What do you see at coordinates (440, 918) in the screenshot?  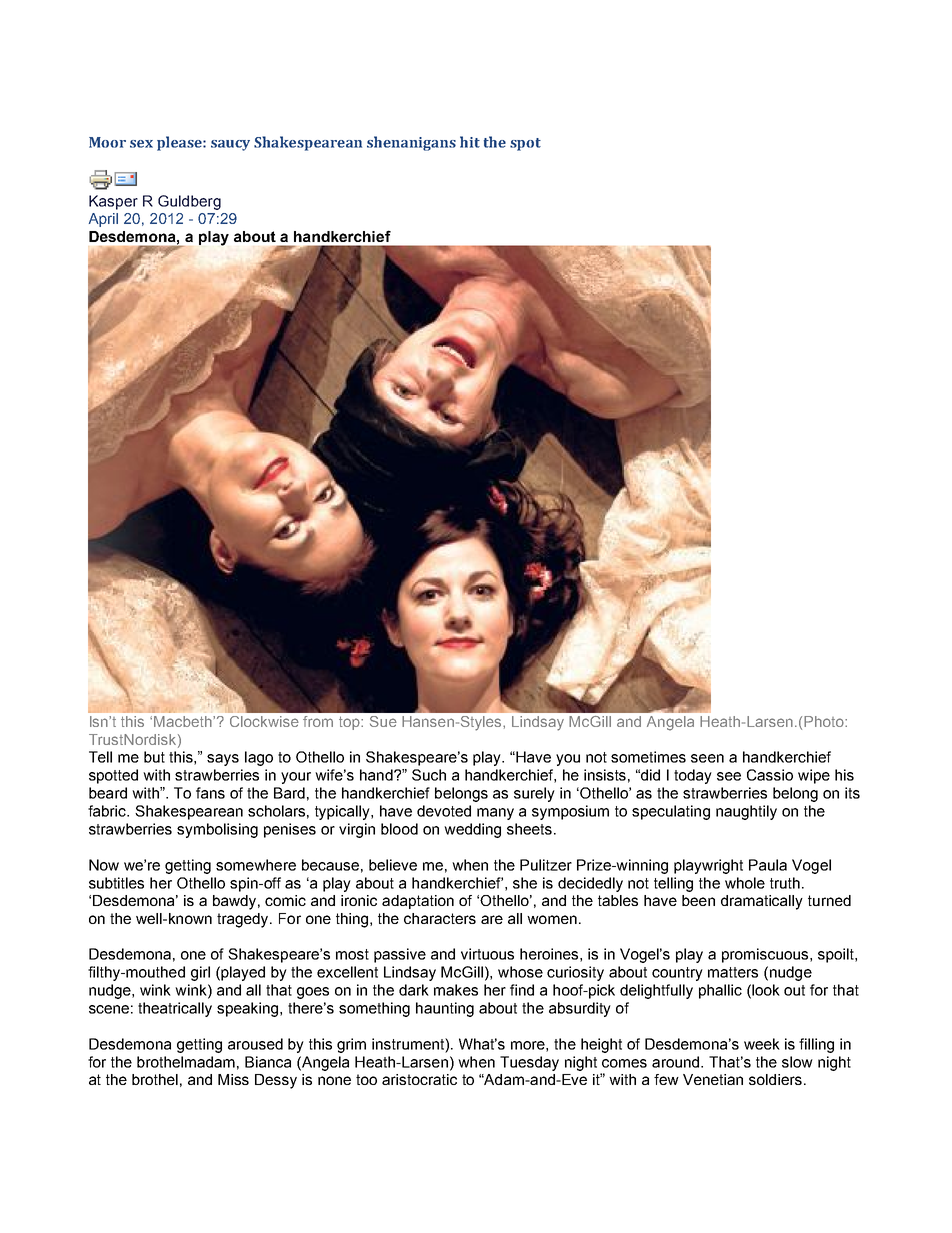 I see `characters` at bounding box center [440, 918].
